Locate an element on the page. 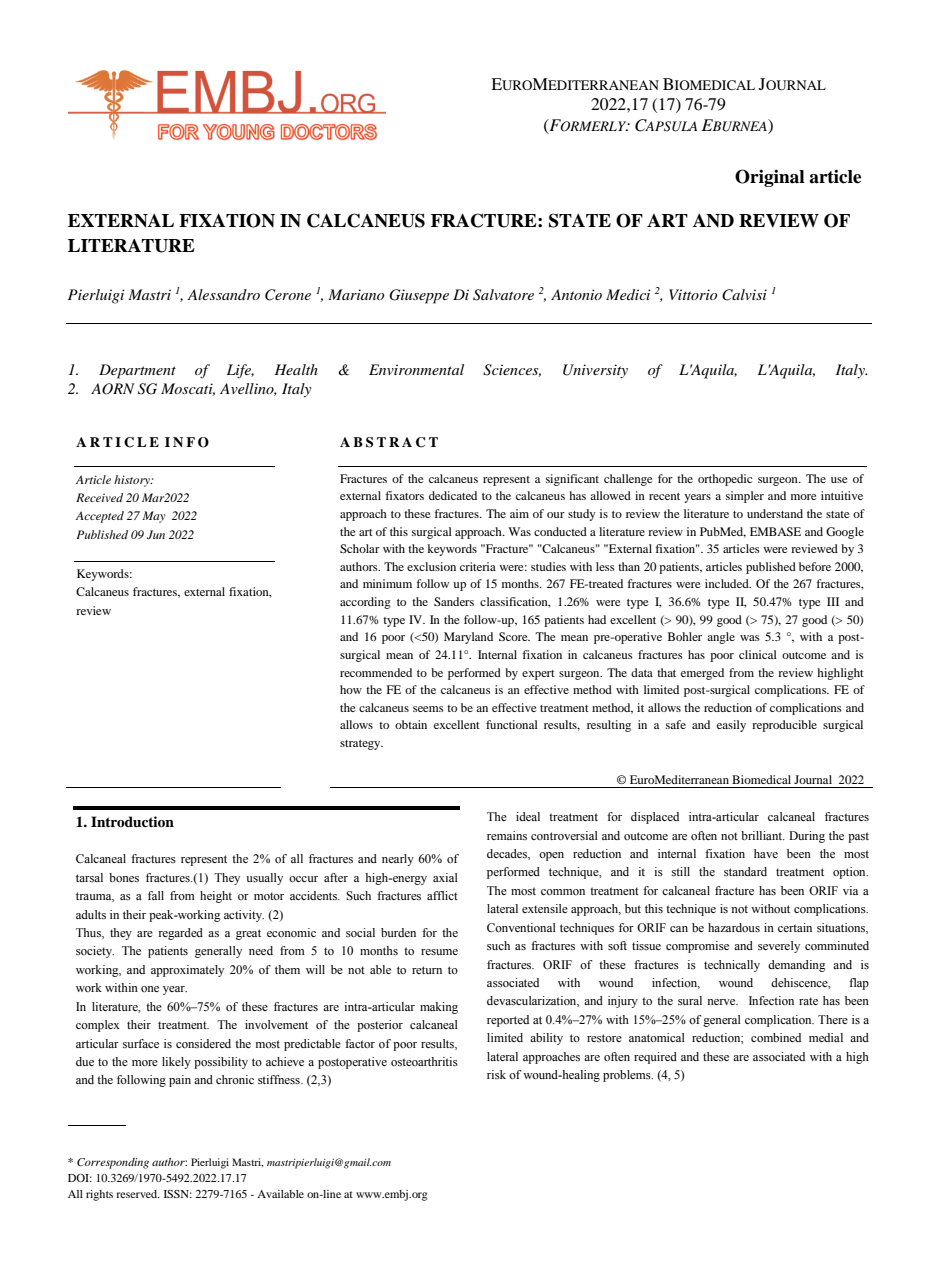  dedicated is located at coordinates (453, 495).
